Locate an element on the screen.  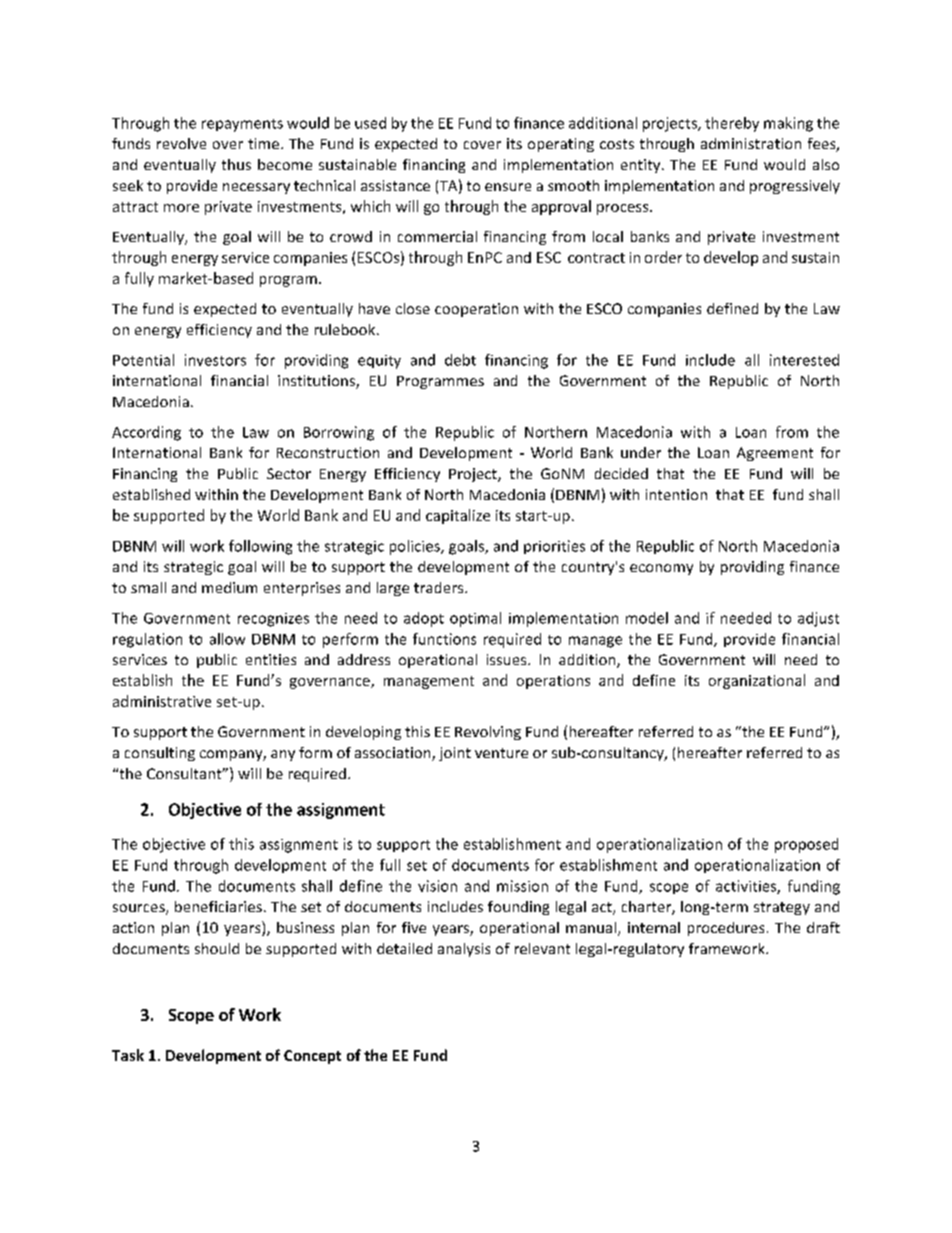
Task is located at coordinates (128, 1055).
